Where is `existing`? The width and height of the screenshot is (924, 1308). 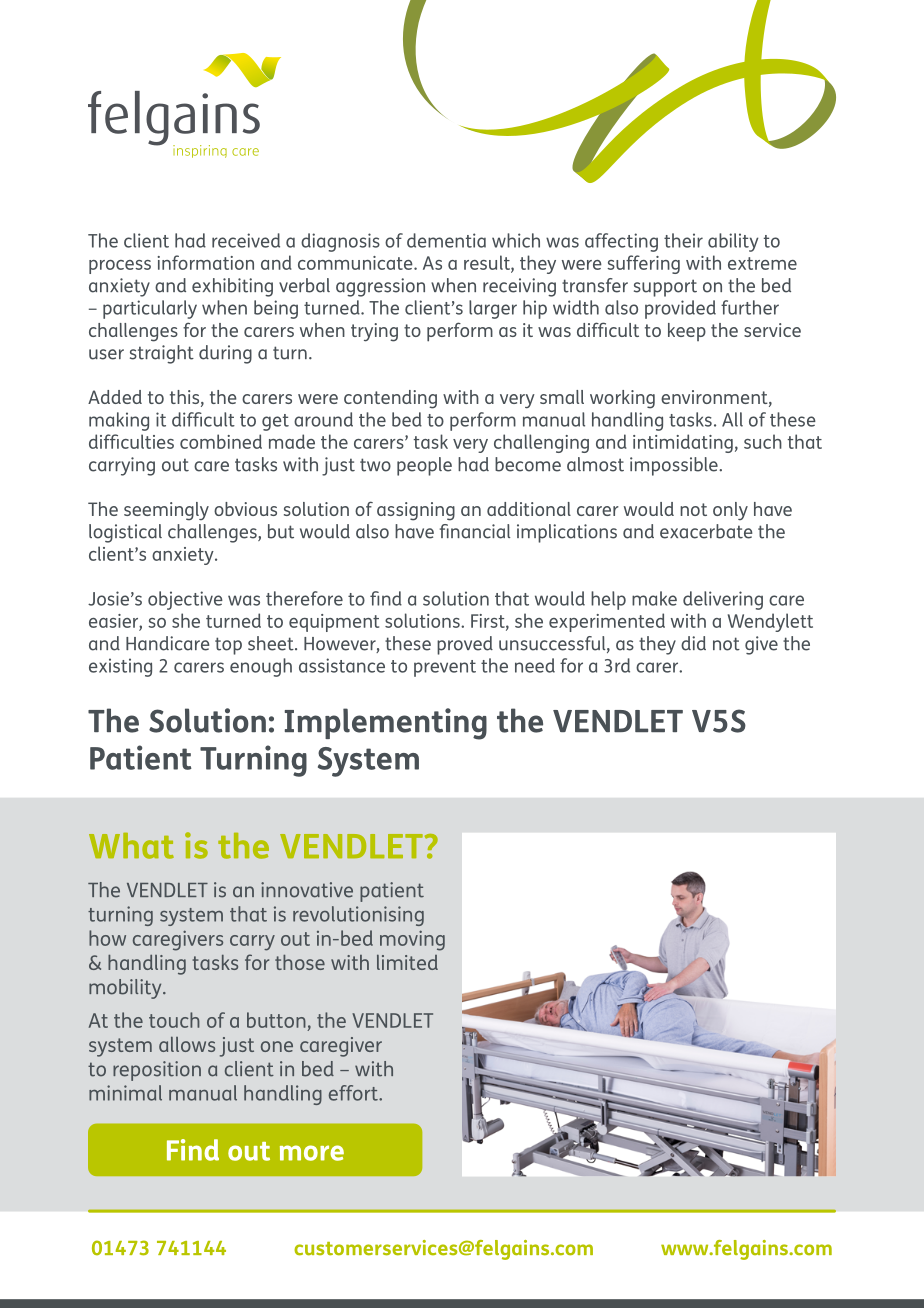 existing is located at coordinates (120, 667).
